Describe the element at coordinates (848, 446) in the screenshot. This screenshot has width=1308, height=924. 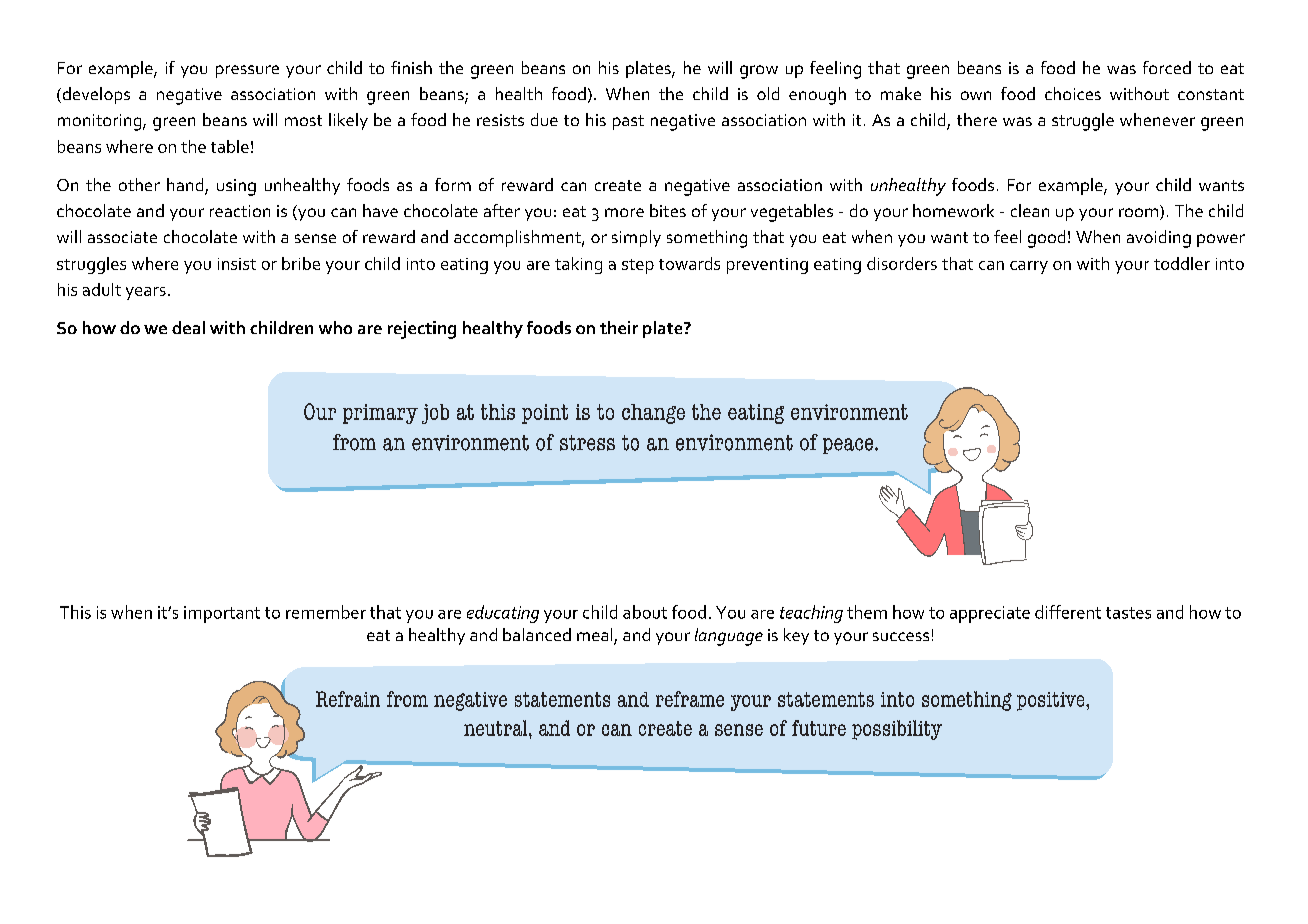
I see `peace` at that location.
